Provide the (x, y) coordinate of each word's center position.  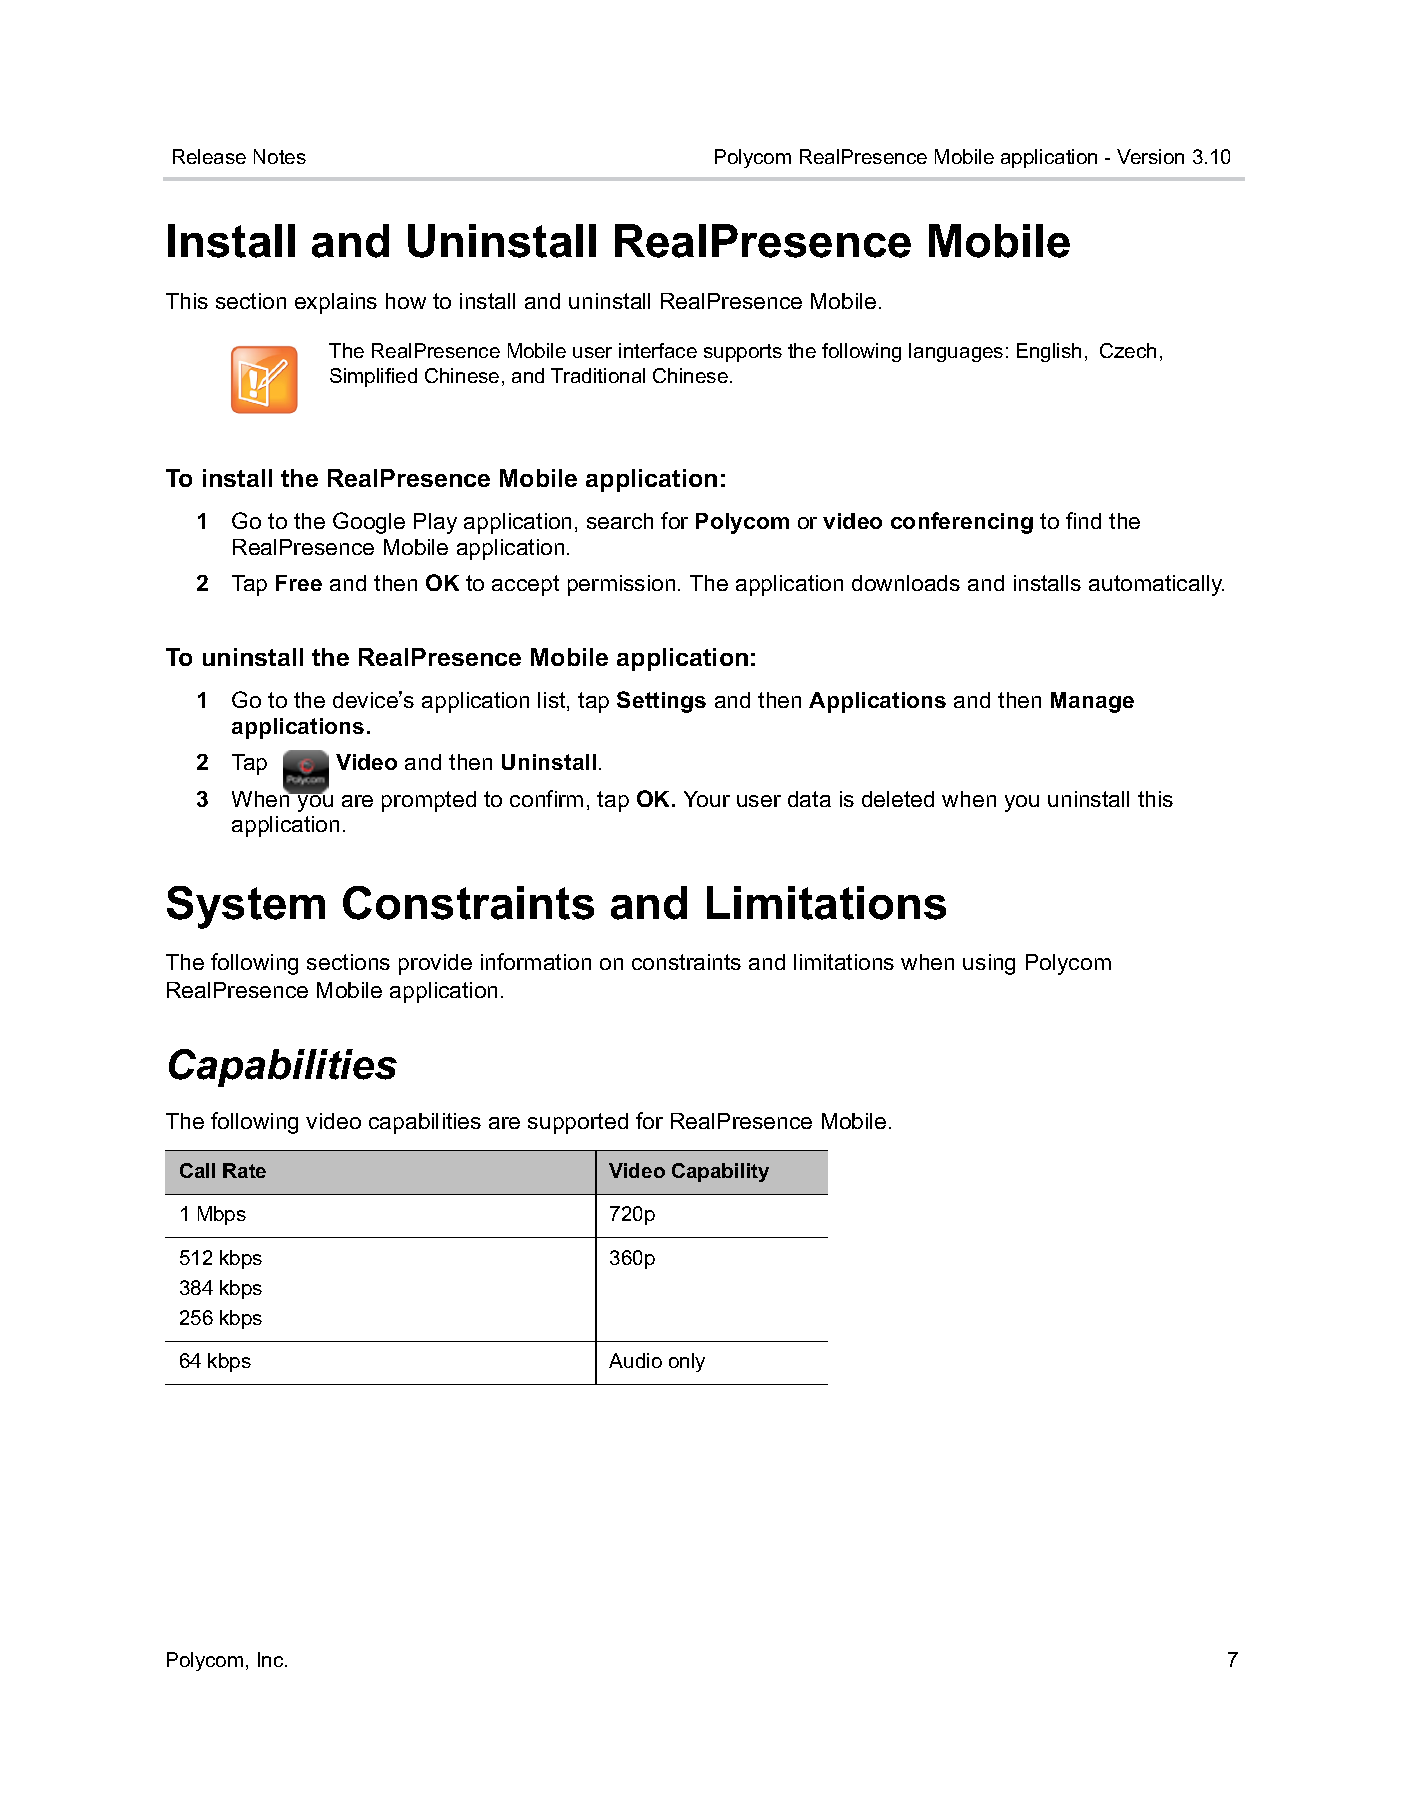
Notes (280, 156)
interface (658, 350)
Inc (272, 1659)
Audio (635, 1360)
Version (1150, 156)
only (687, 1362)
